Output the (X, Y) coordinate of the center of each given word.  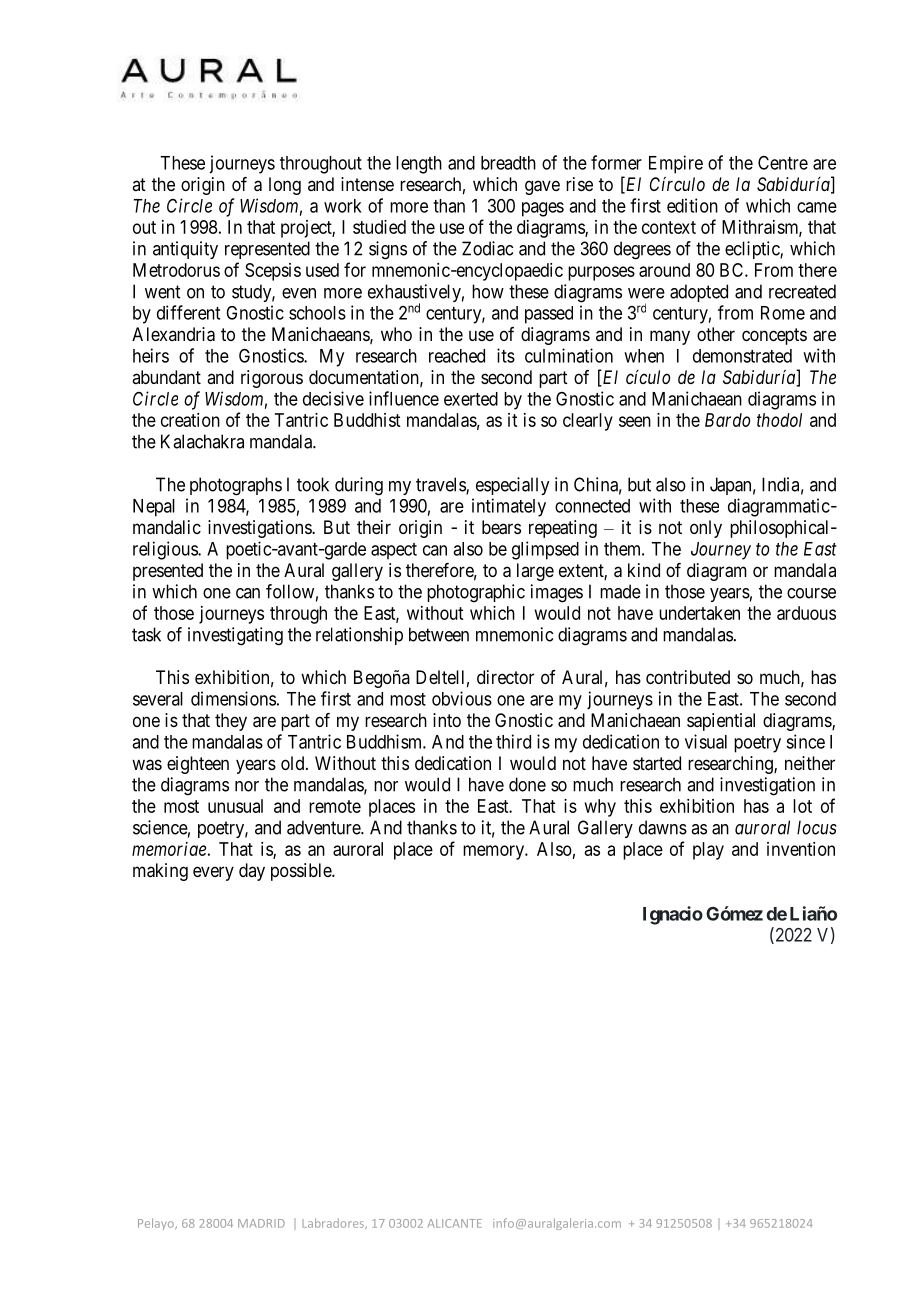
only (706, 529)
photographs (236, 486)
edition (692, 205)
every (213, 873)
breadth (508, 163)
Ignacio (673, 915)
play (708, 851)
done (527, 784)
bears (501, 527)
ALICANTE (455, 1223)
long (285, 186)
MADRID (261, 1223)
